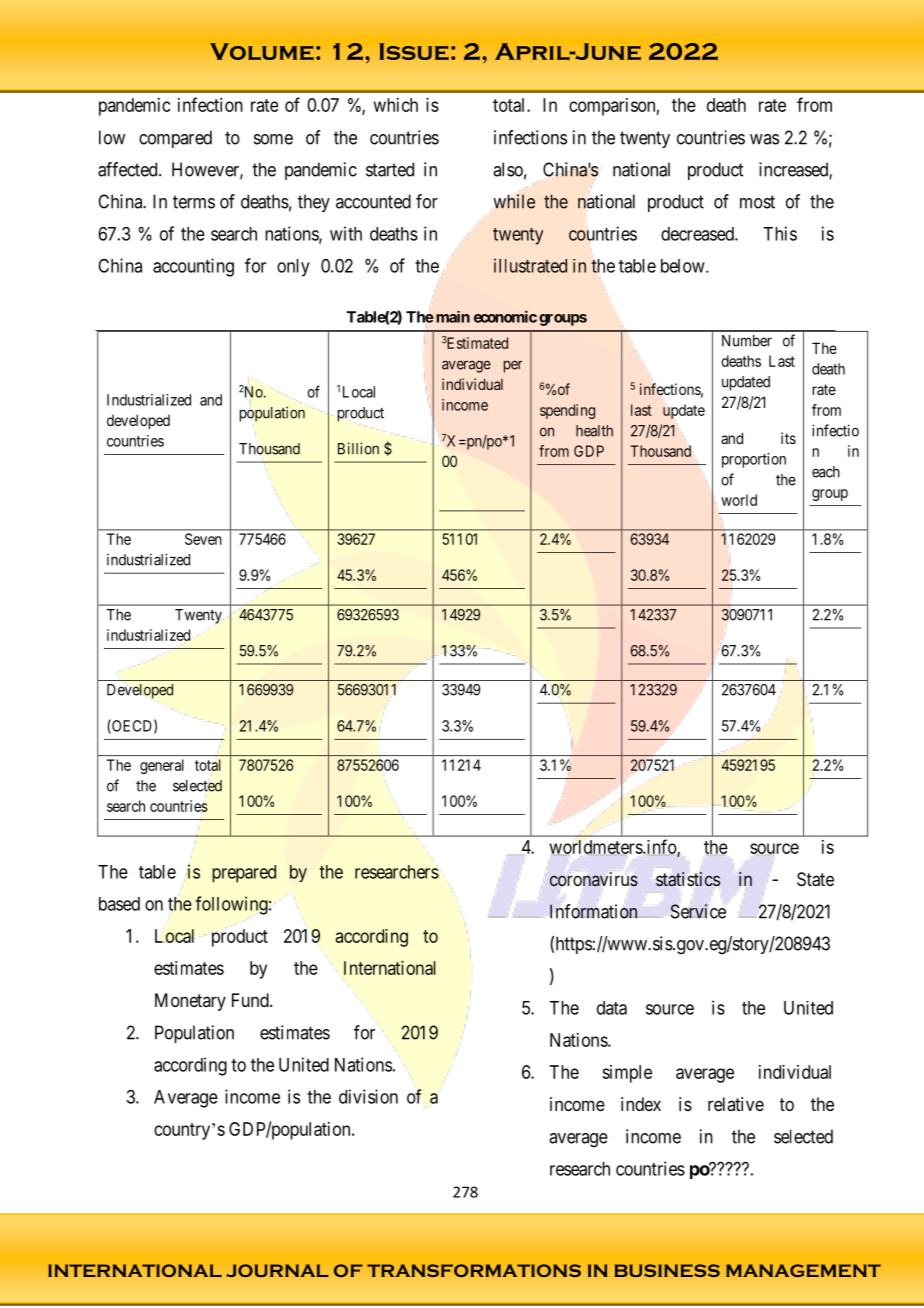 Image resolution: width=924 pixels, height=1308 pixels. What do you see at coordinates (594, 879) in the document?
I see `coronavirus` at bounding box center [594, 879].
